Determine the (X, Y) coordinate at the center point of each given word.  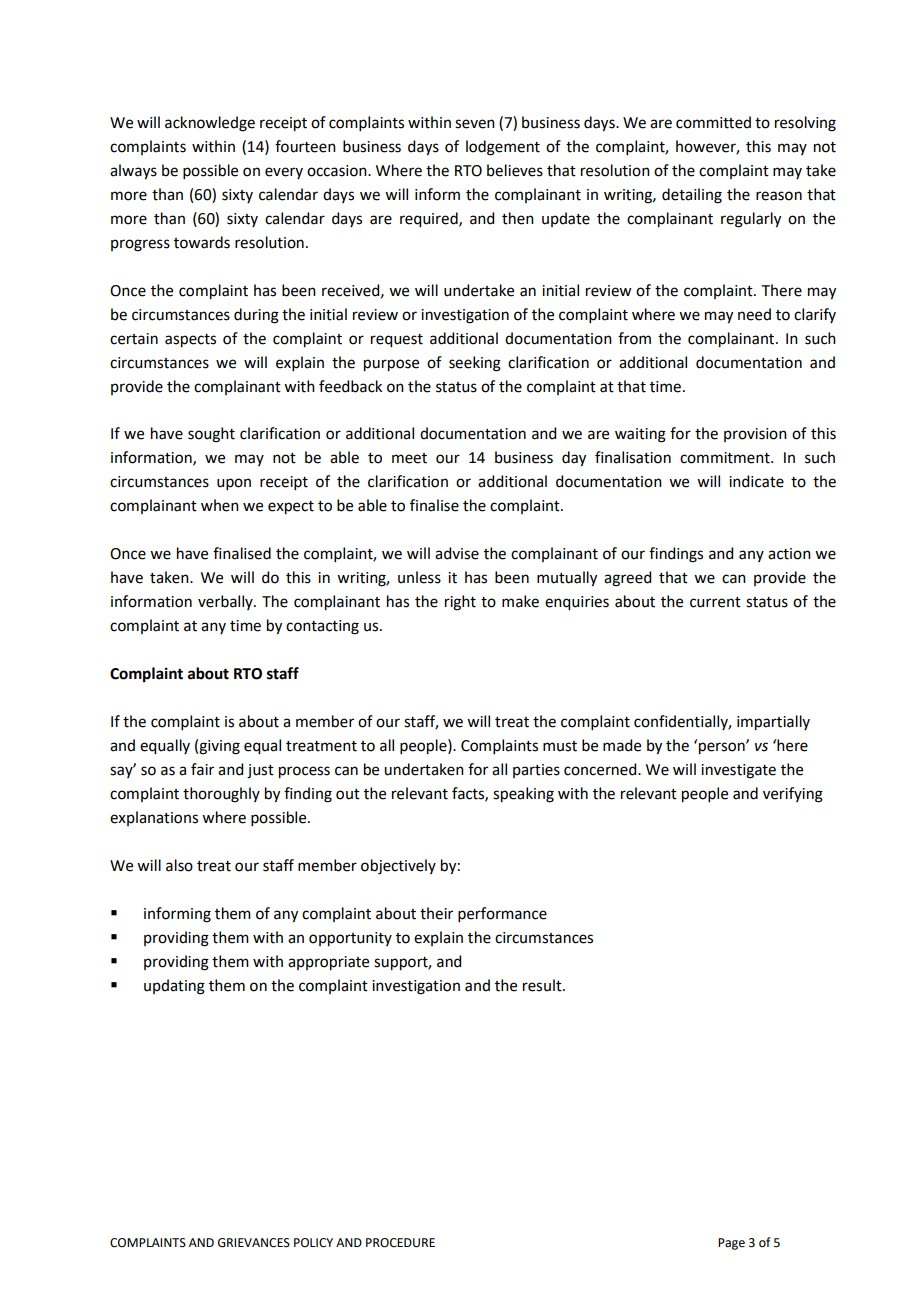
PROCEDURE (400, 1243)
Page (731, 1244)
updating (174, 987)
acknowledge (210, 124)
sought (211, 435)
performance (502, 914)
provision (755, 435)
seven (475, 124)
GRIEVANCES (254, 1243)
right (460, 603)
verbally (226, 602)
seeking (475, 364)
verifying (793, 795)
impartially (773, 723)
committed (713, 122)
